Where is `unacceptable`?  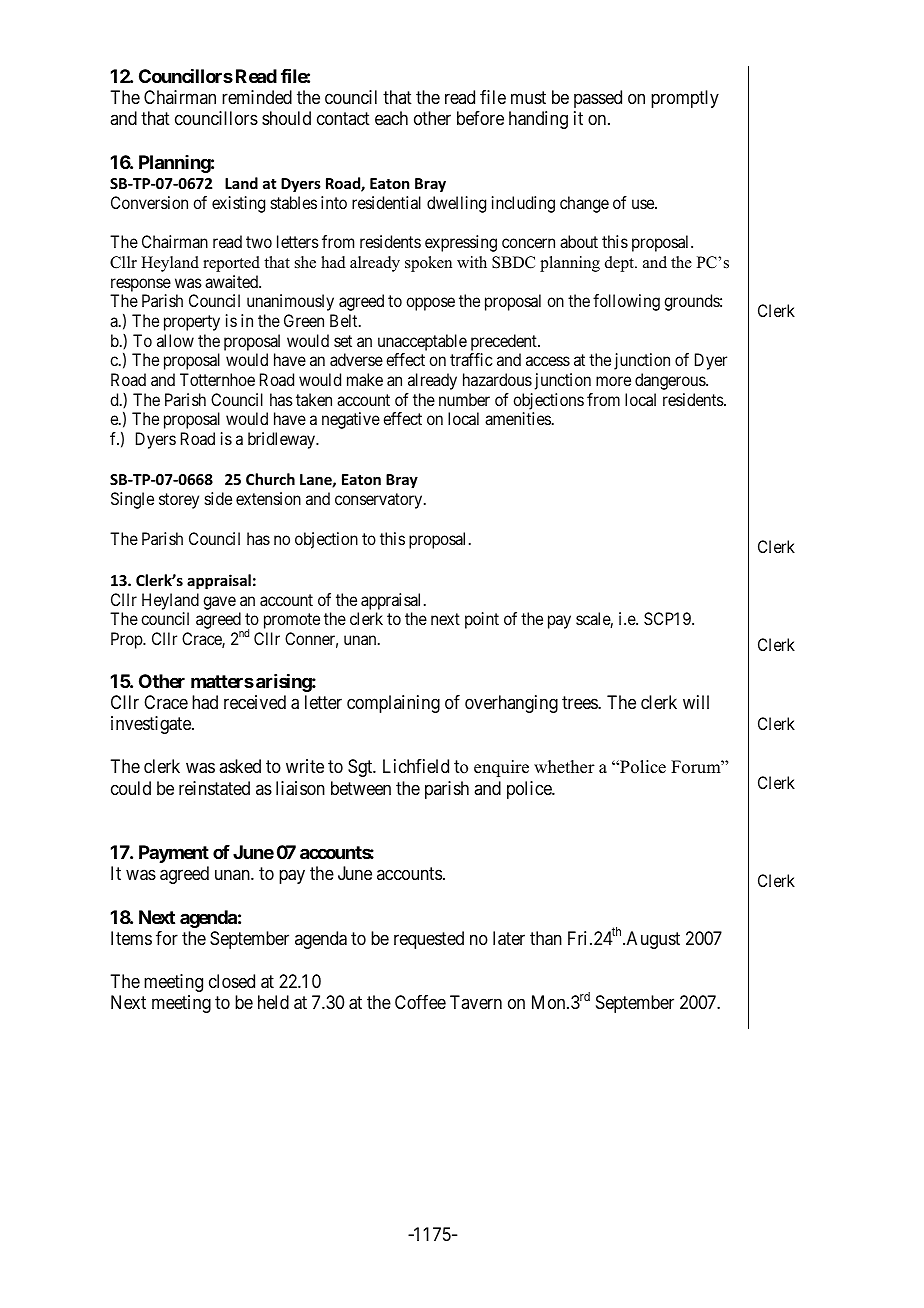
unacceptable is located at coordinates (422, 342).
